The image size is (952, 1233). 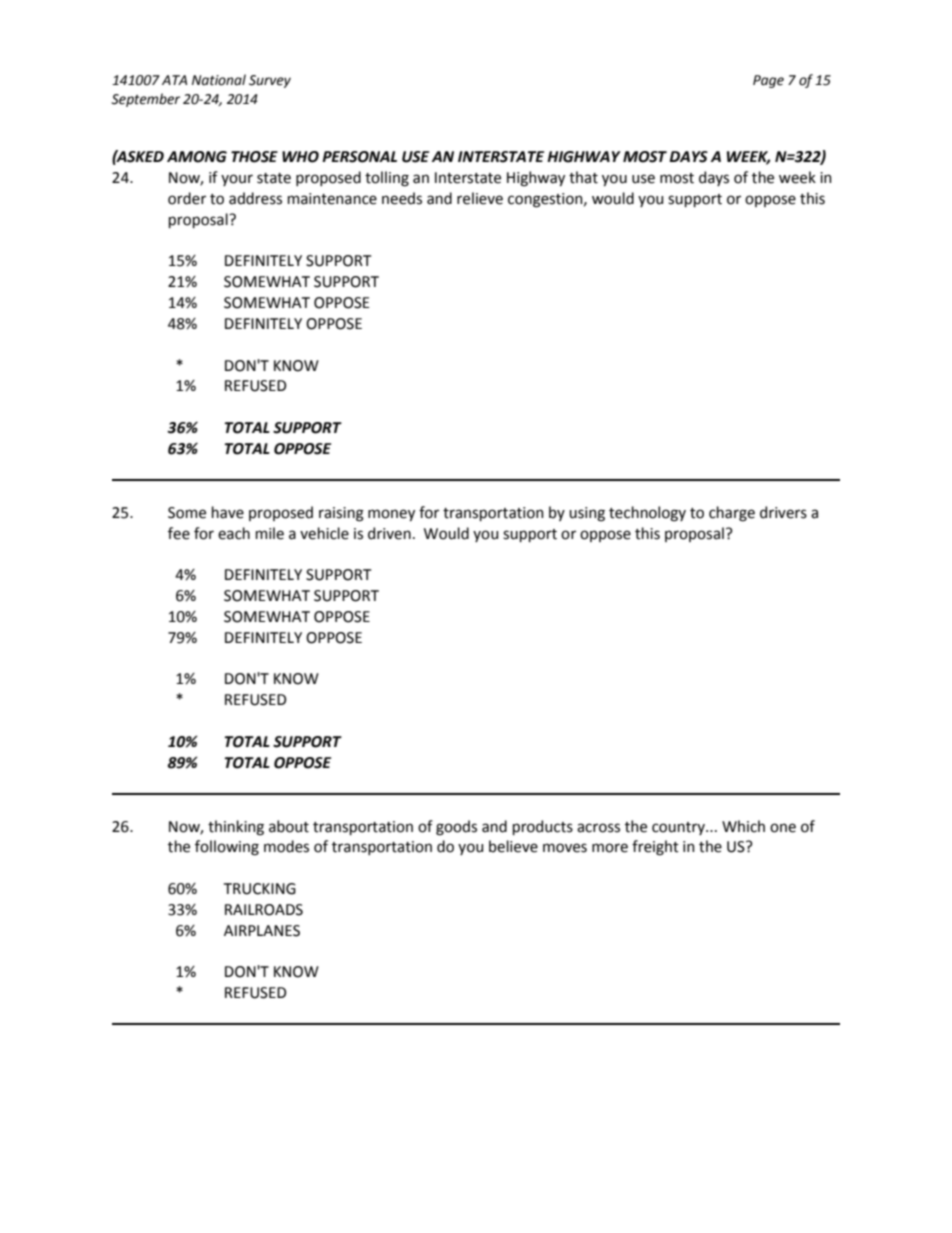 I want to click on Page, so click(x=768, y=81).
